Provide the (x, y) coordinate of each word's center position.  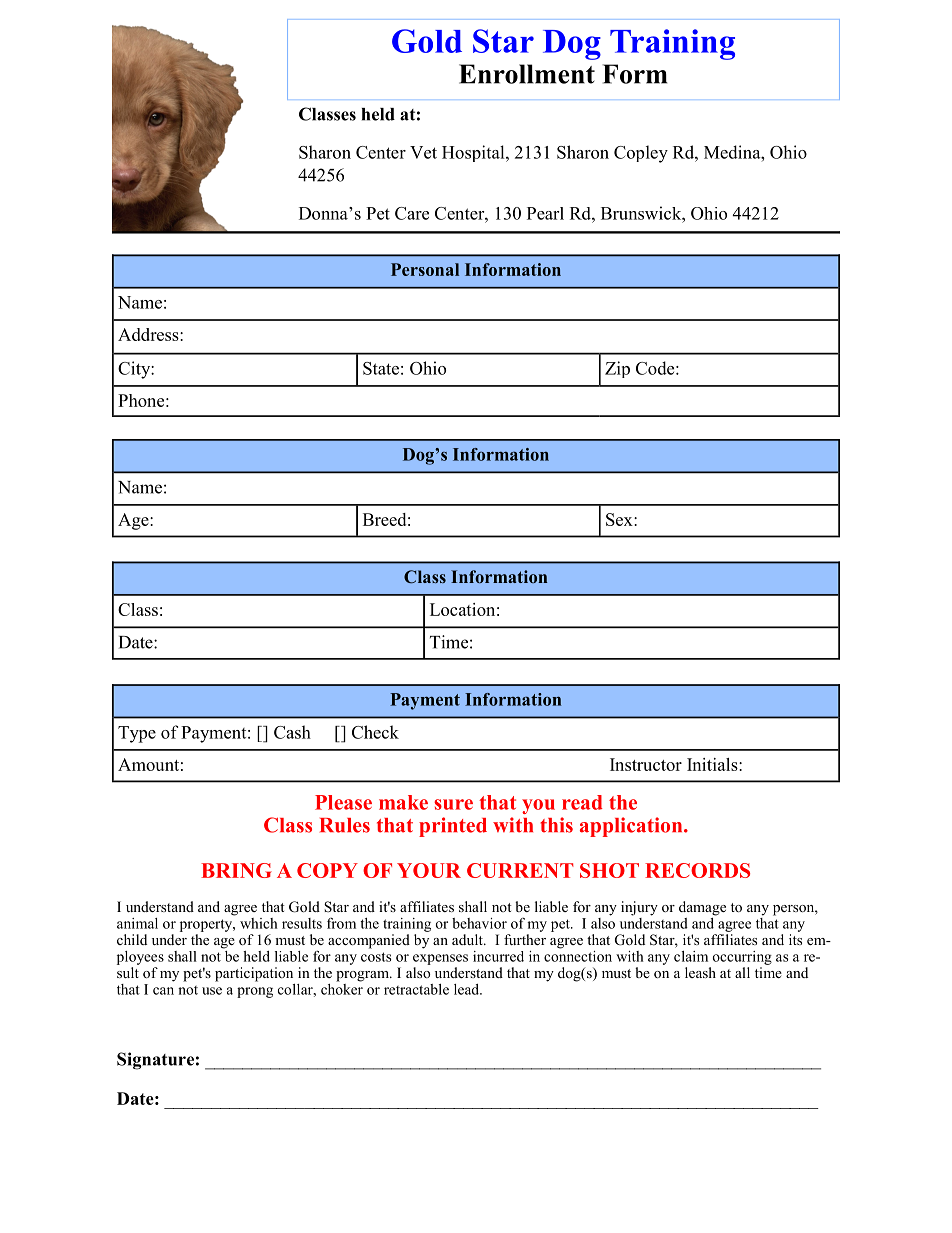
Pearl (545, 213)
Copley (641, 154)
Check (375, 732)
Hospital (474, 153)
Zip (617, 369)
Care (412, 213)
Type (137, 734)
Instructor (646, 764)
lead (467, 989)
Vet (423, 152)
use (212, 991)
